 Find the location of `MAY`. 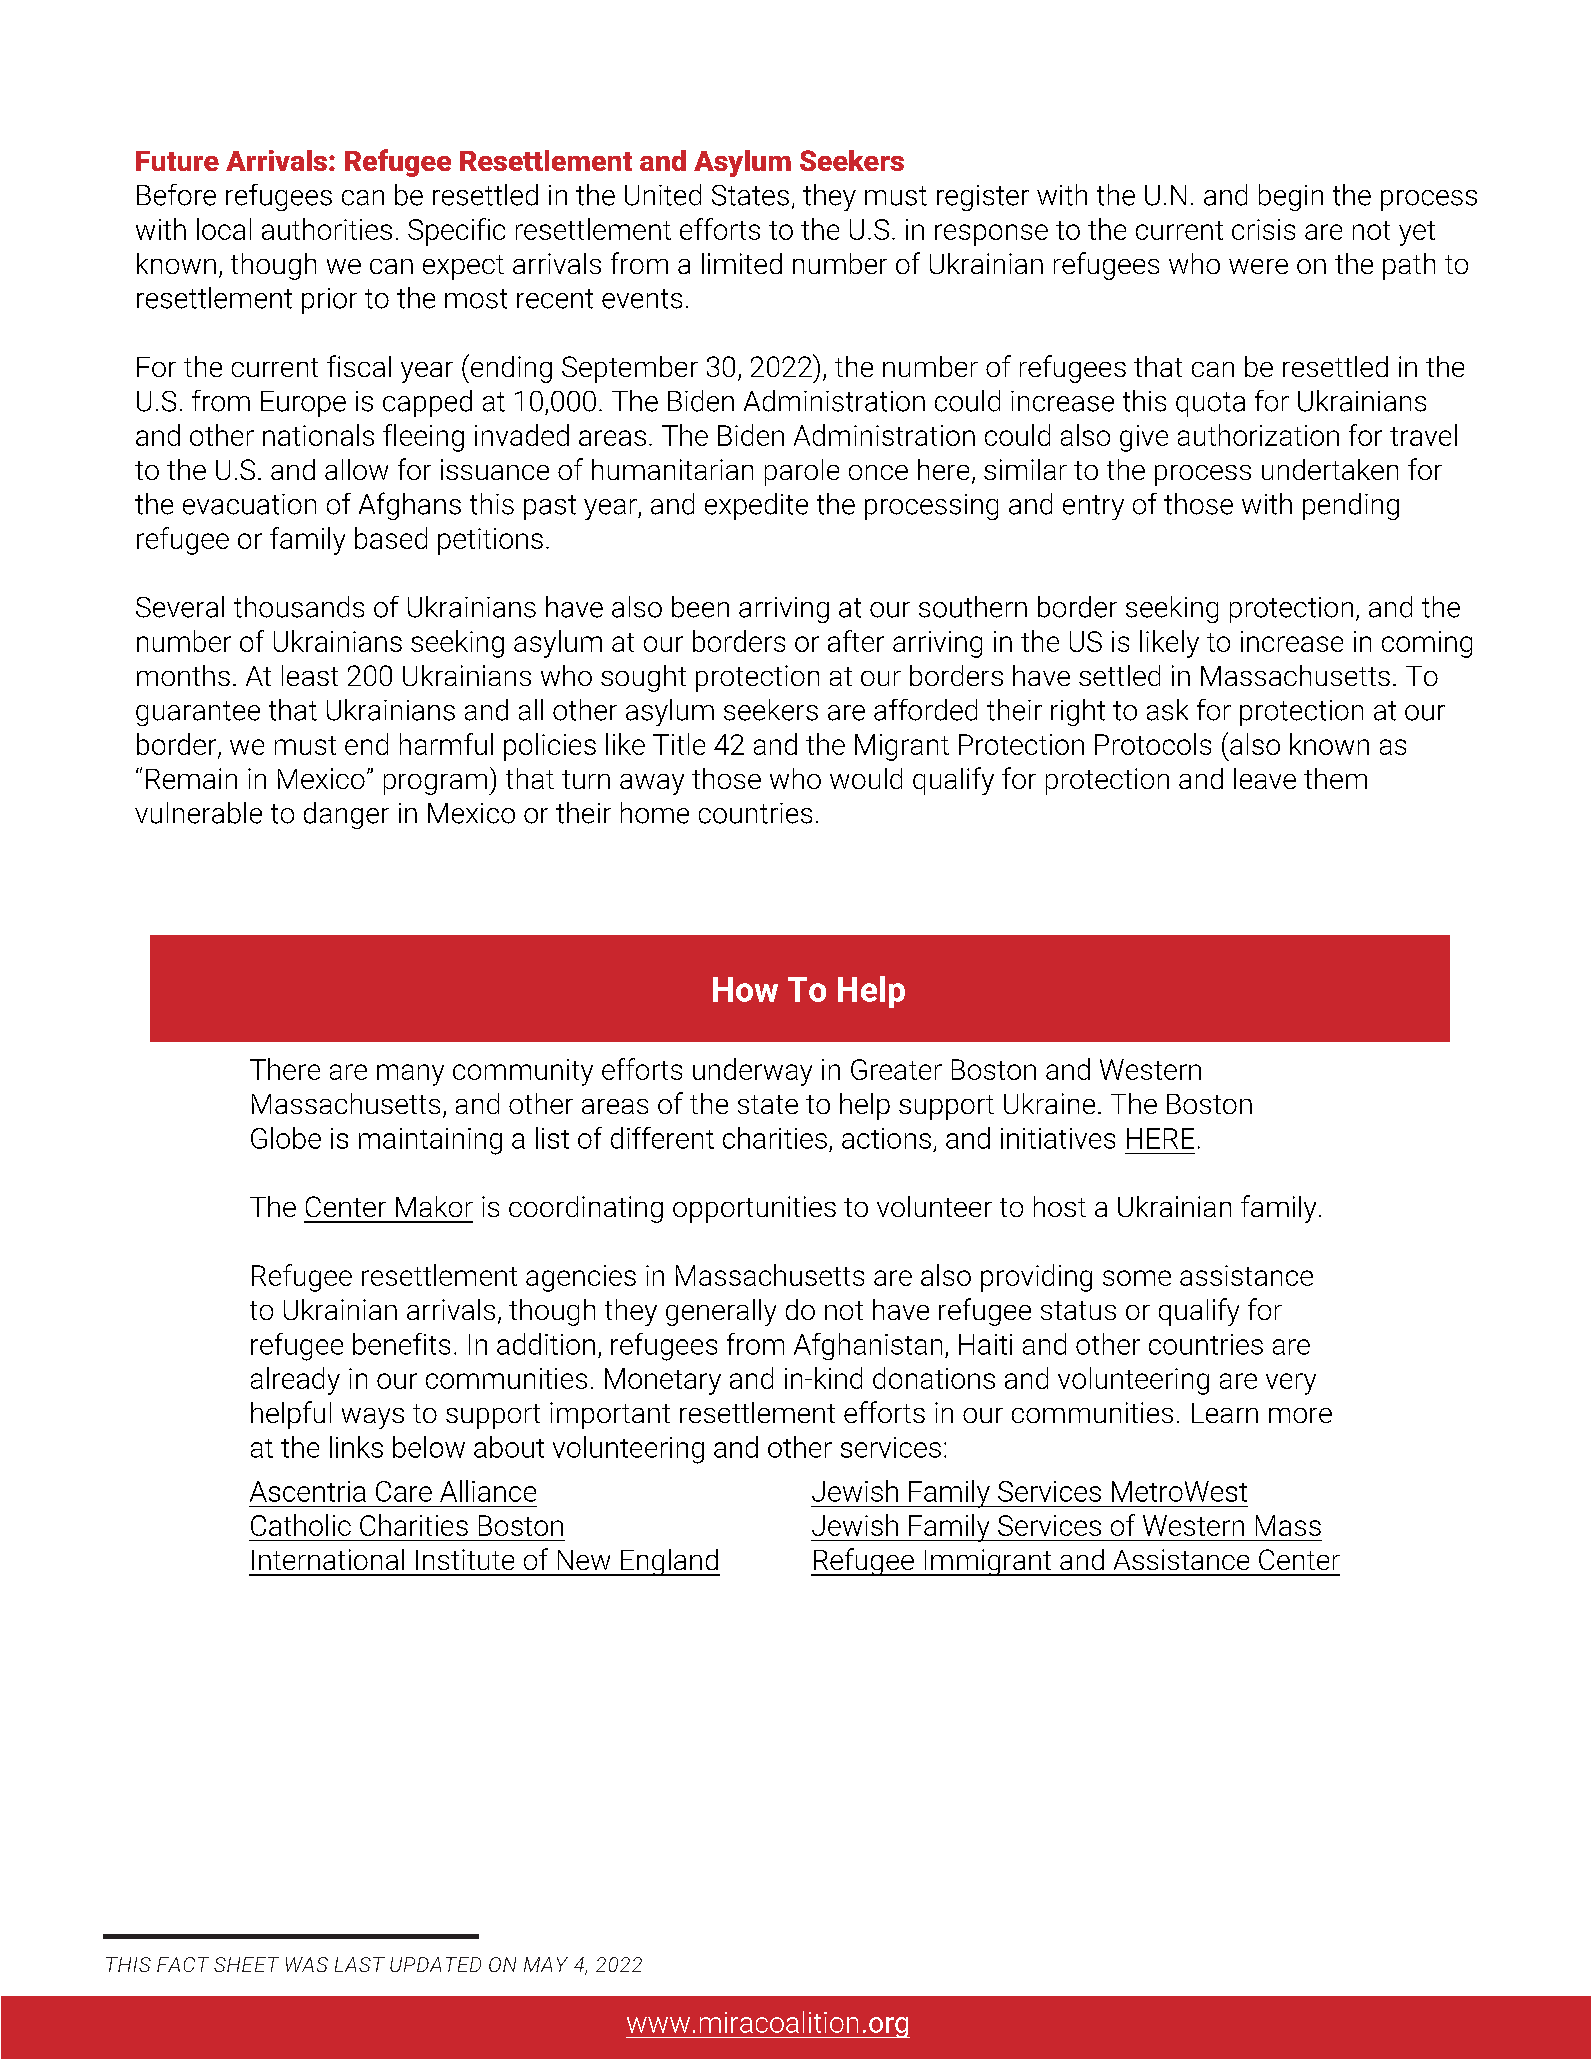

MAY is located at coordinates (546, 1964).
